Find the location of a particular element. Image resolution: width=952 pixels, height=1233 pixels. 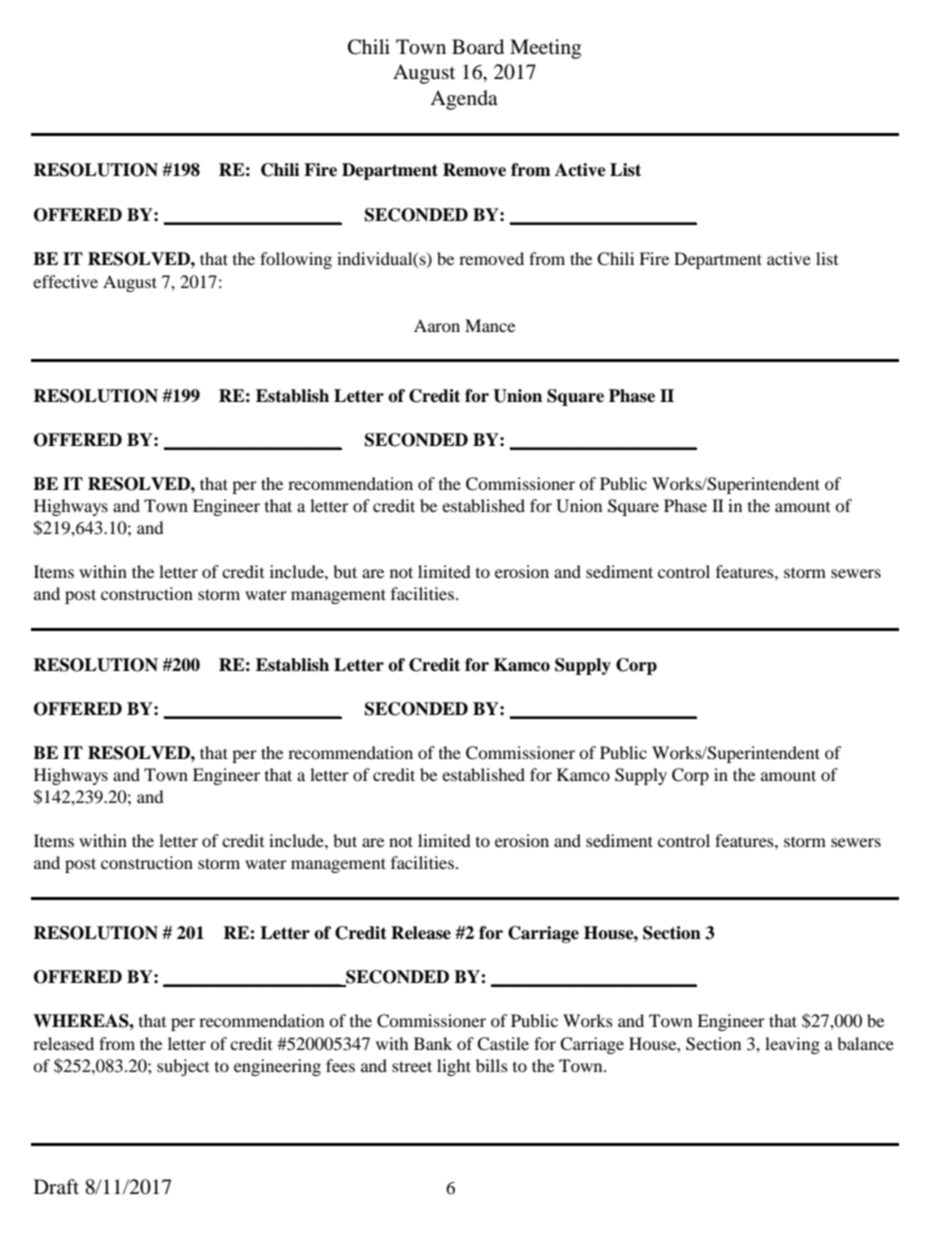

Draft is located at coordinates (56, 1186).
